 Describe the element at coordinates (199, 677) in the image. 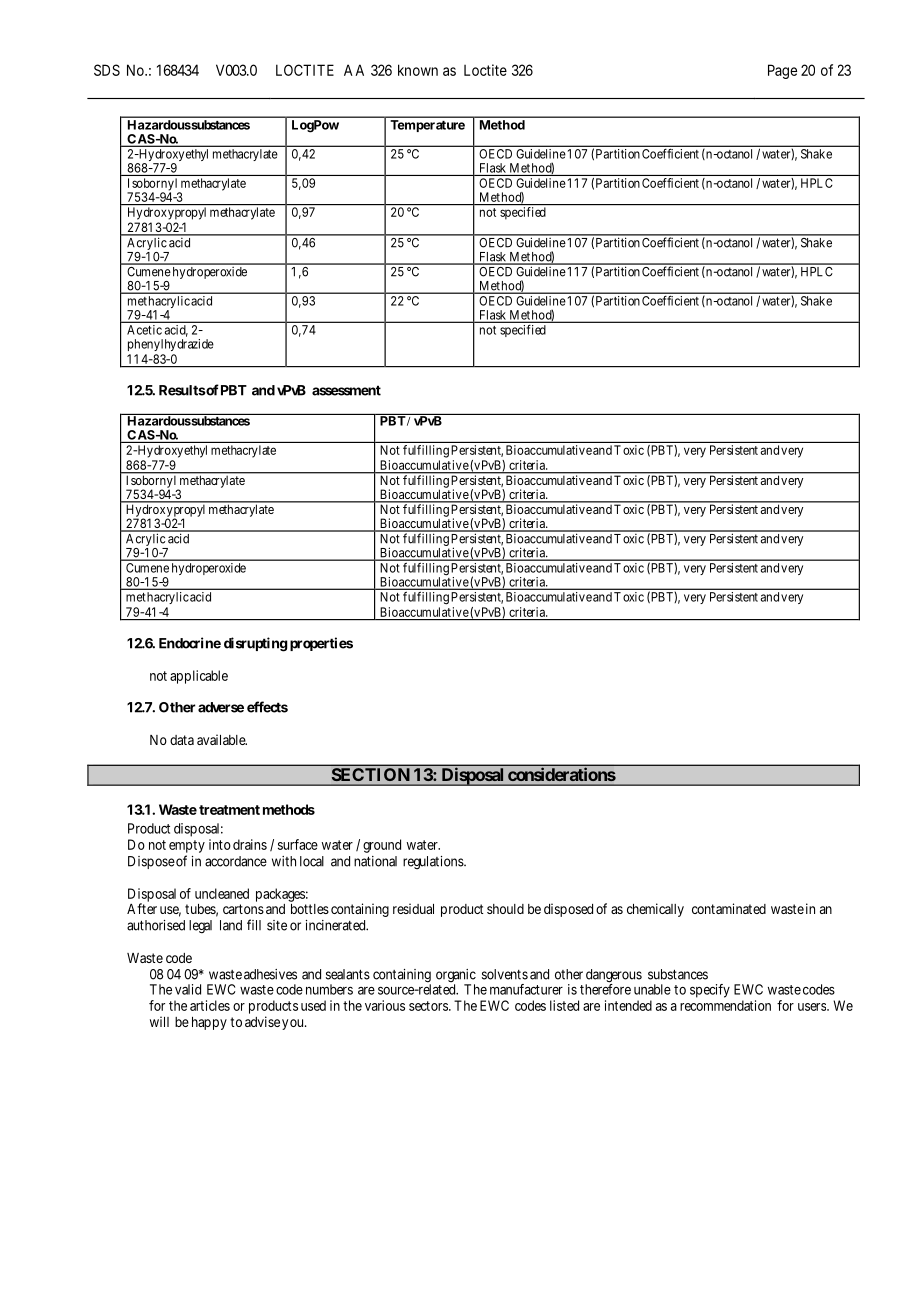

I see `applicable` at that location.
